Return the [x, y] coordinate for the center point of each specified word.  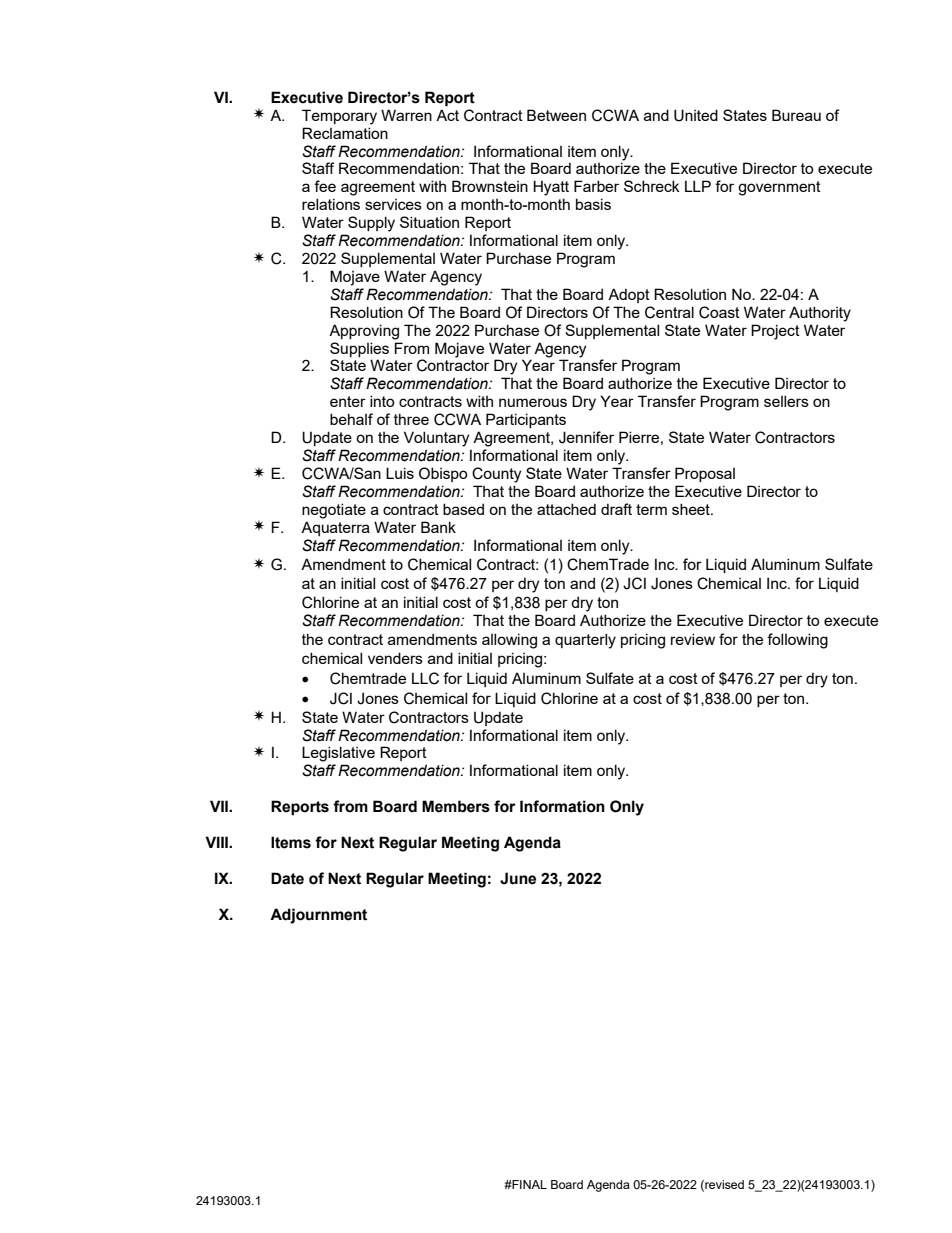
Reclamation [345, 133]
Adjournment [318, 916]
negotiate [334, 511]
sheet [692, 509]
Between [556, 115]
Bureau [796, 115]
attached [566, 509]
